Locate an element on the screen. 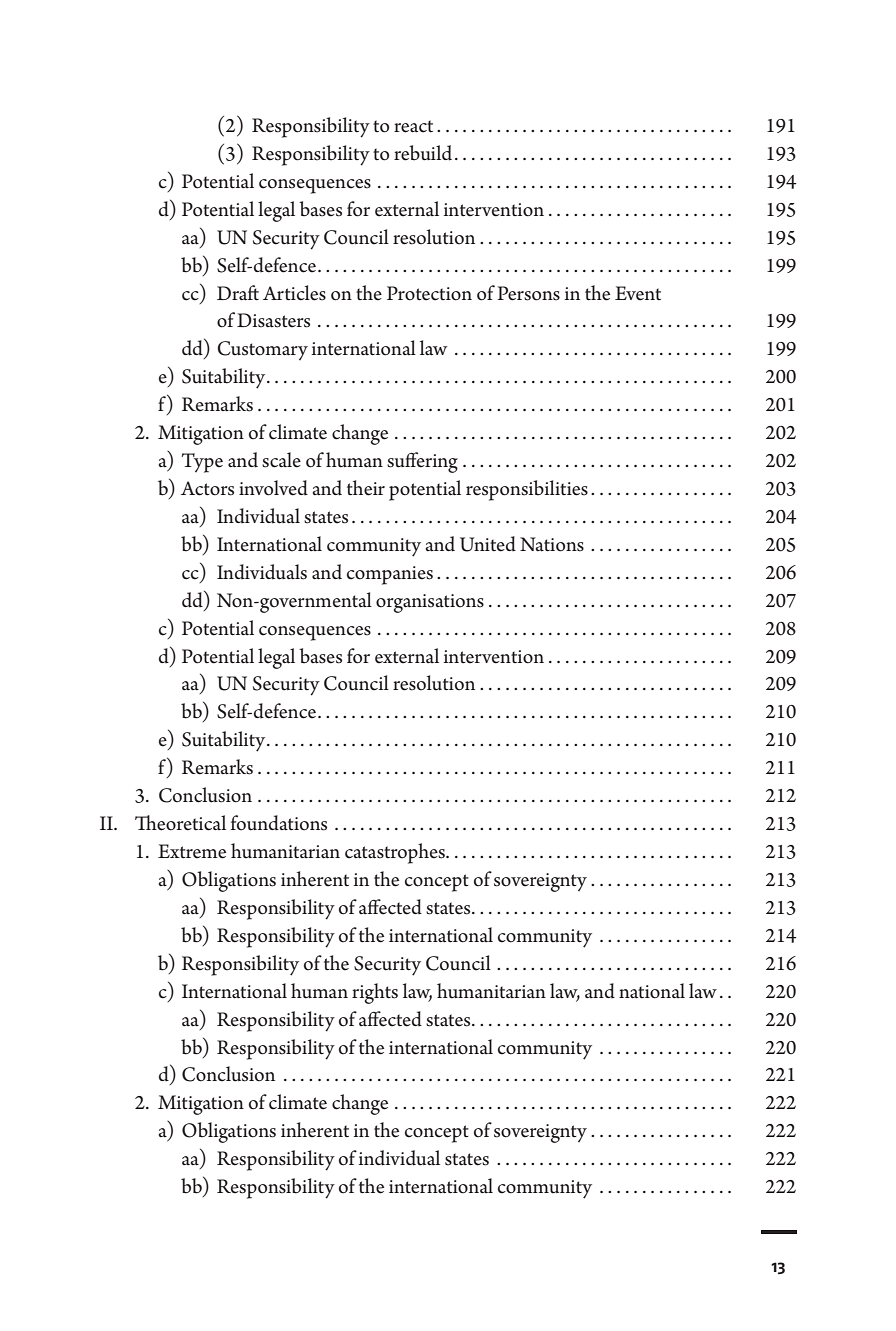 This screenshot has height=1331, width=896. organisations is located at coordinates (430, 603).
